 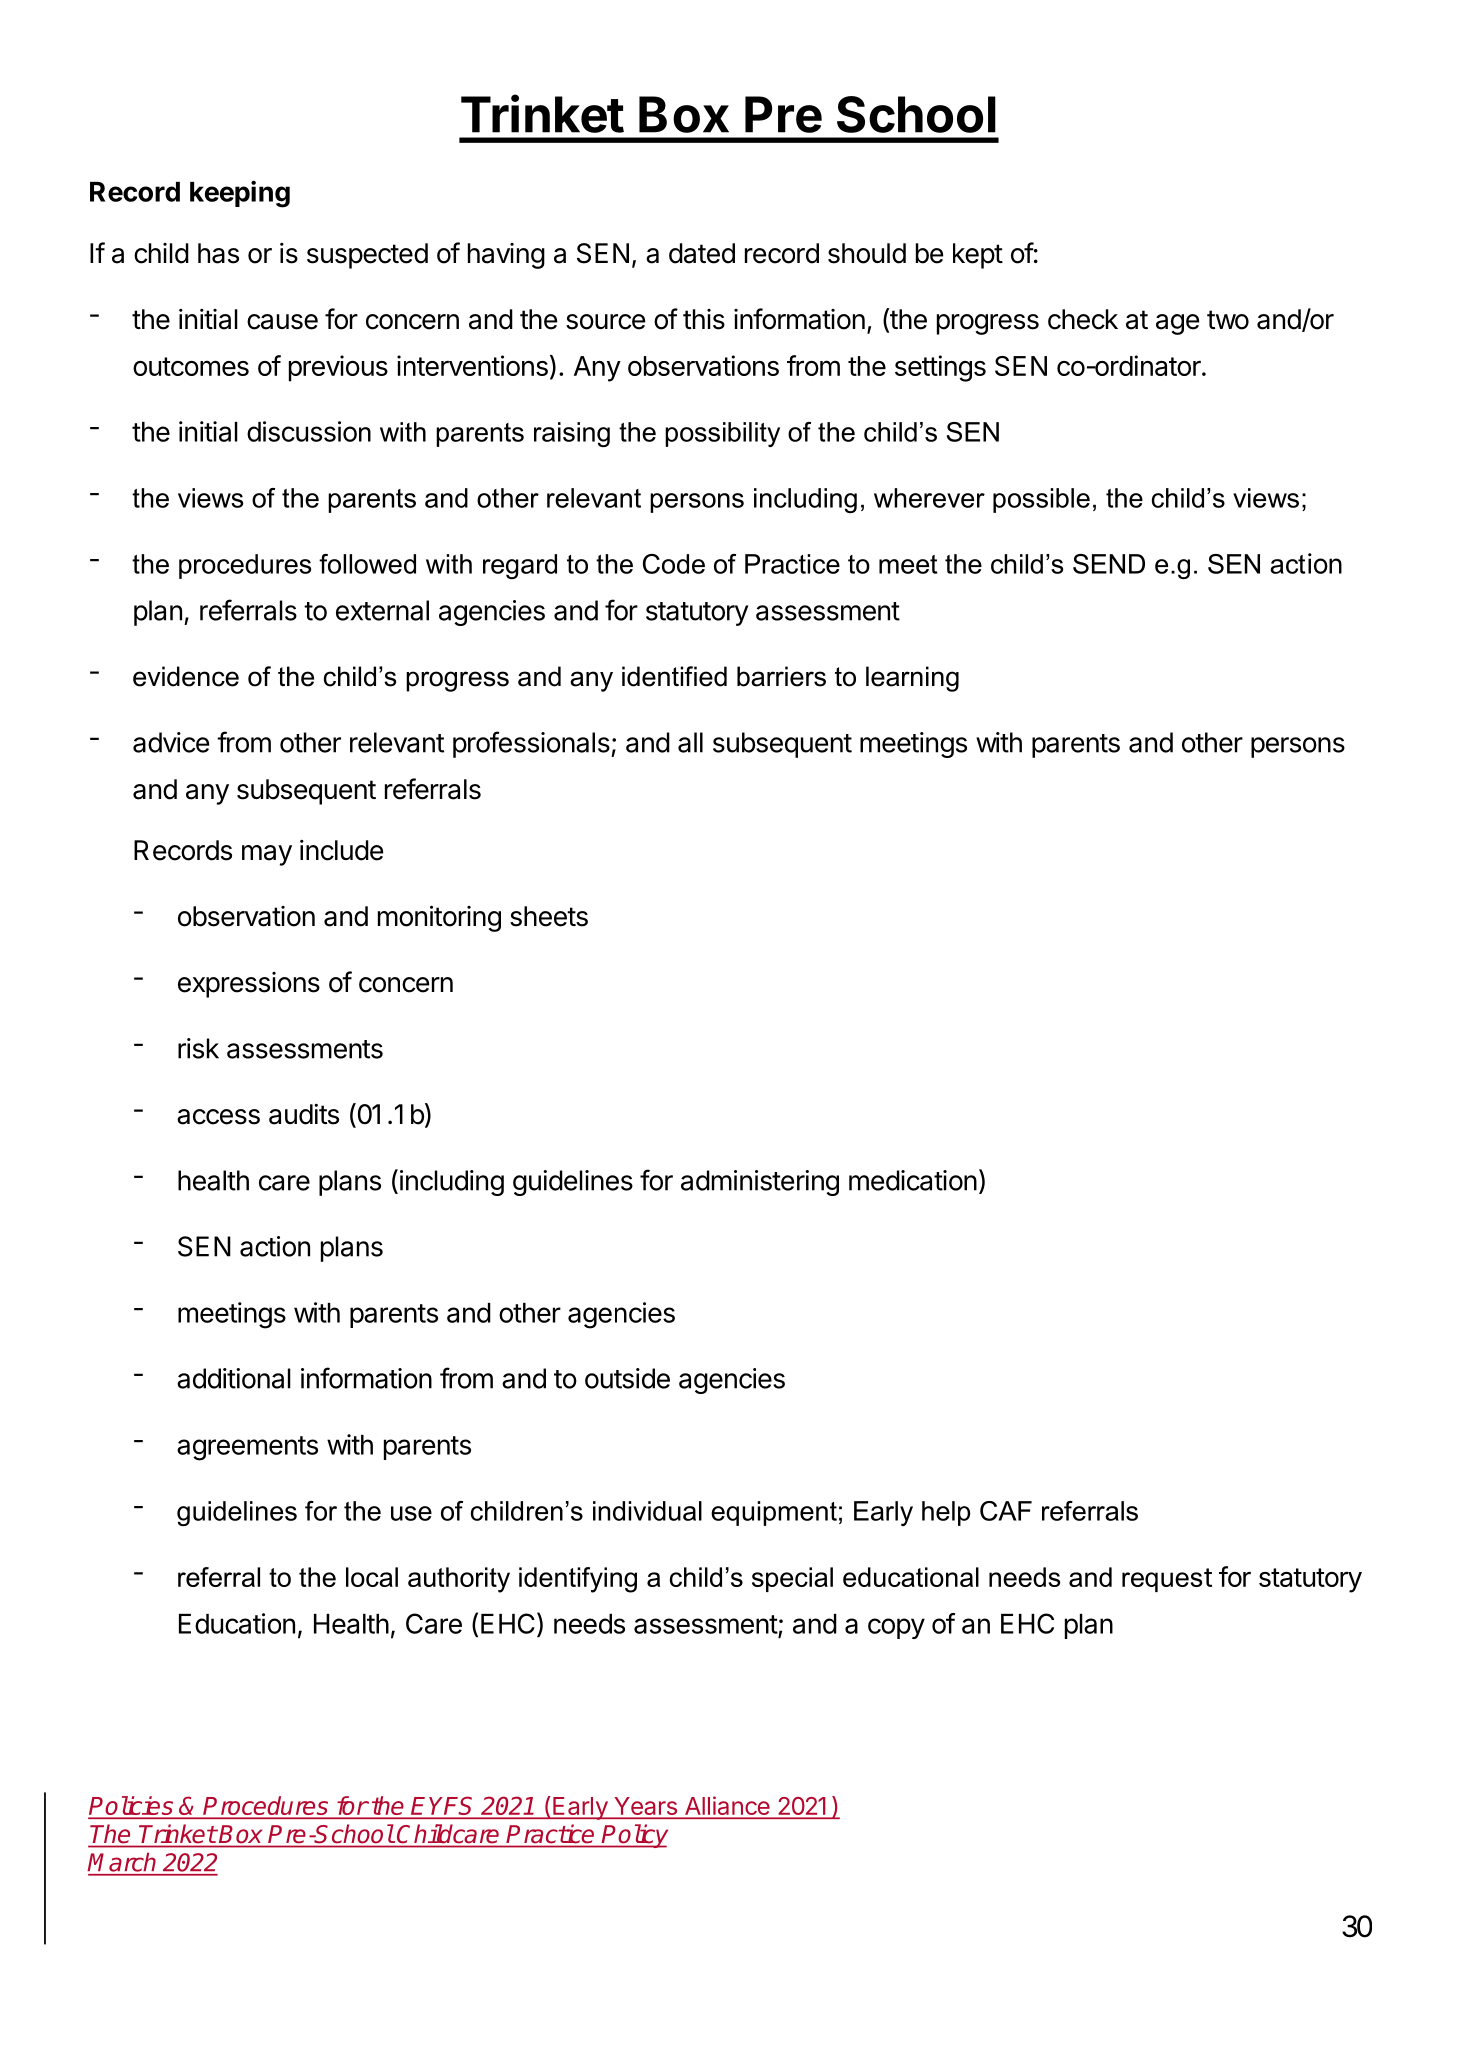 What do you see at coordinates (913, 1180) in the page?
I see `medication` at bounding box center [913, 1180].
